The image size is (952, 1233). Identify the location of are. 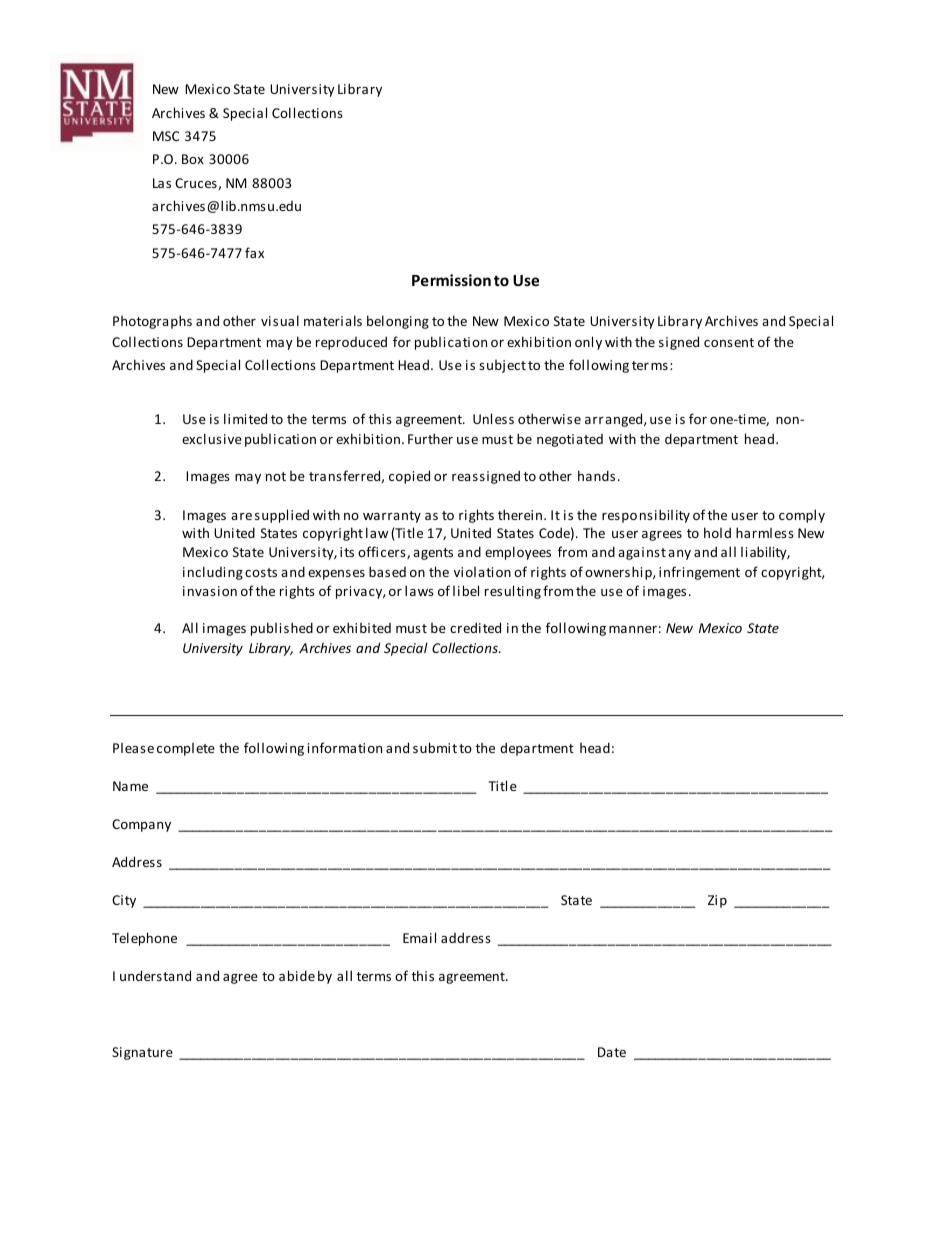
(241, 516).
